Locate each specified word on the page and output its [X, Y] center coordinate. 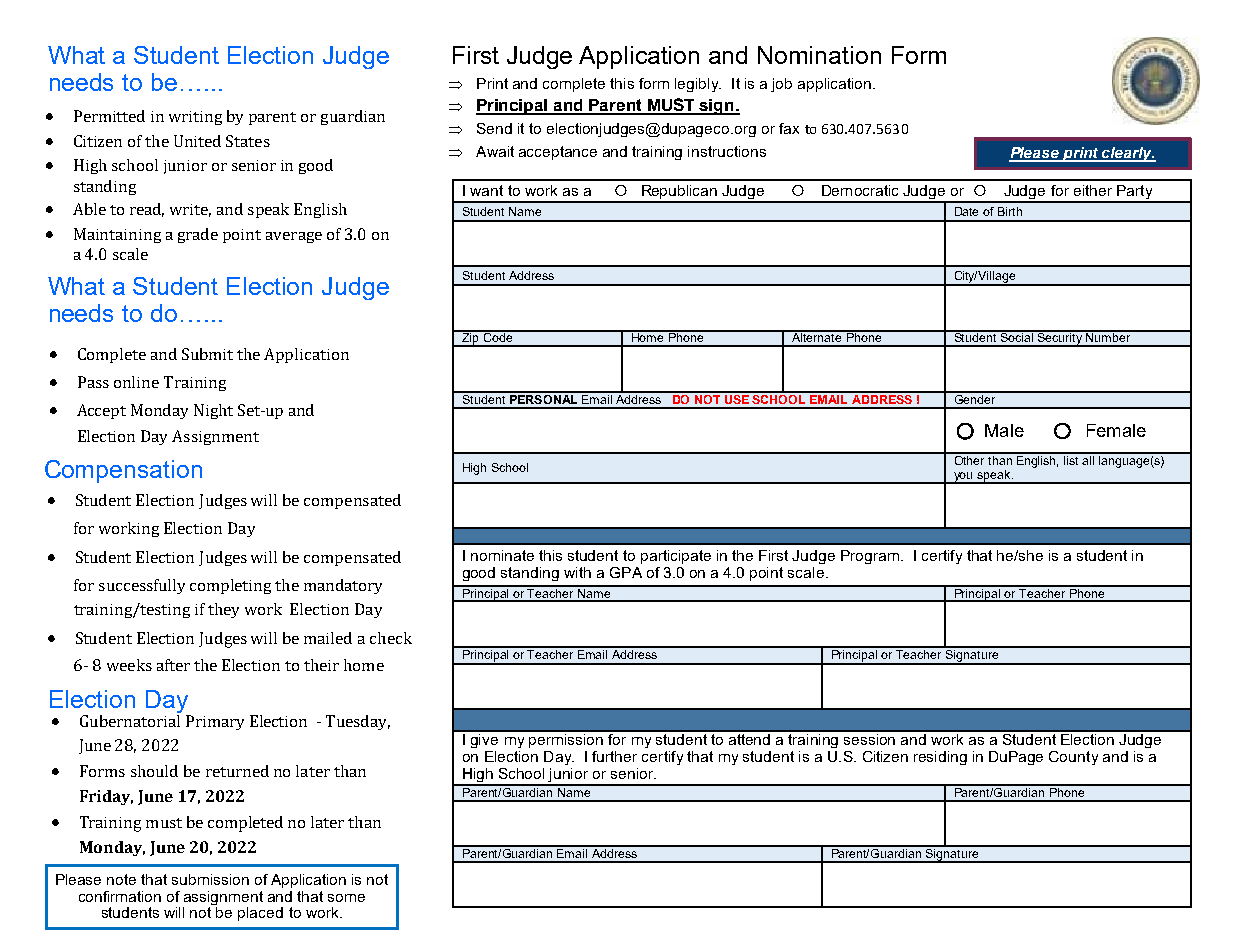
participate [676, 557]
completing [230, 586]
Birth [1010, 211]
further [614, 756]
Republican [679, 193]
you [963, 478]
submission [210, 879]
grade [198, 235]
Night [213, 411]
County [1073, 758]
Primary [215, 722]
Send [494, 128]
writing [195, 118]
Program [870, 557]
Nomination [819, 55]
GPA [626, 572]
